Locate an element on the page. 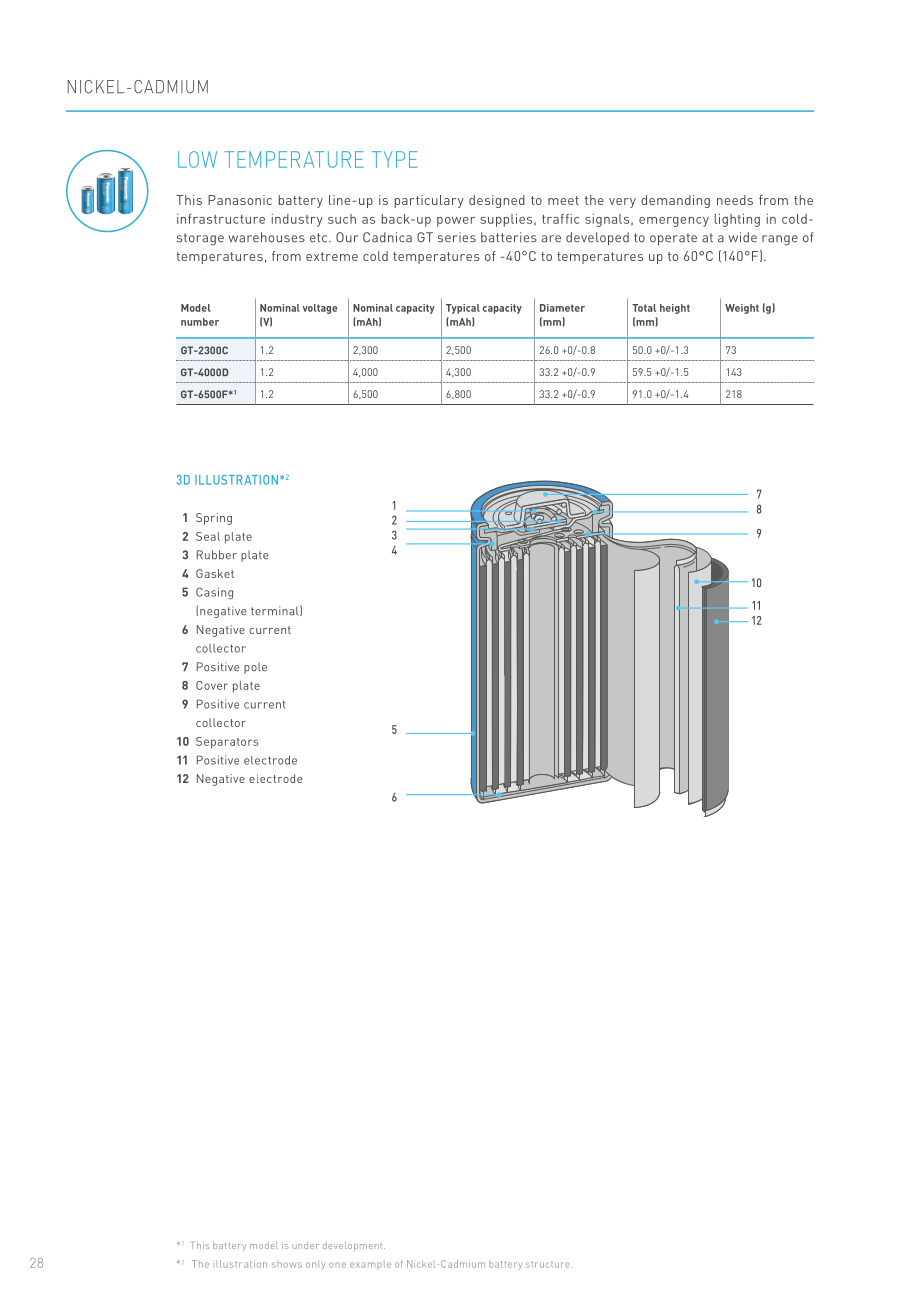 The image size is (924, 1308). Typical is located at coordinates (463, 309).
